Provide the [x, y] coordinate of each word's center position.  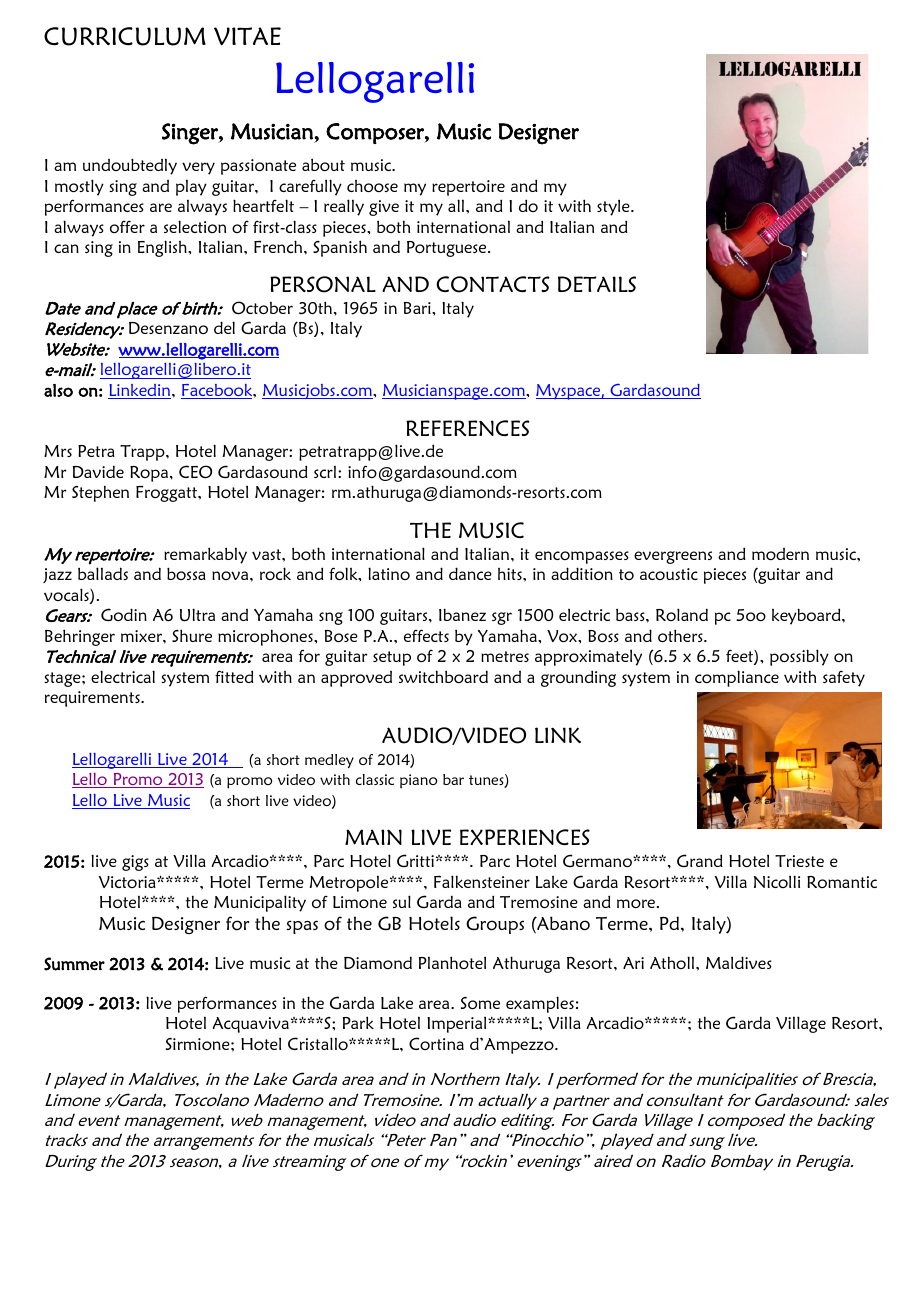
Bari [418, 308]
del [224, 327]
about [323, 165]
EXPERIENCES [525, 837]
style [614, 207]
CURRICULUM [125, 36]
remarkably [205, 555]
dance [470, 573]
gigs [135, 863]
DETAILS [597, 284]
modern [780, 554]
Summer [74, 964]
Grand [700, 860]
